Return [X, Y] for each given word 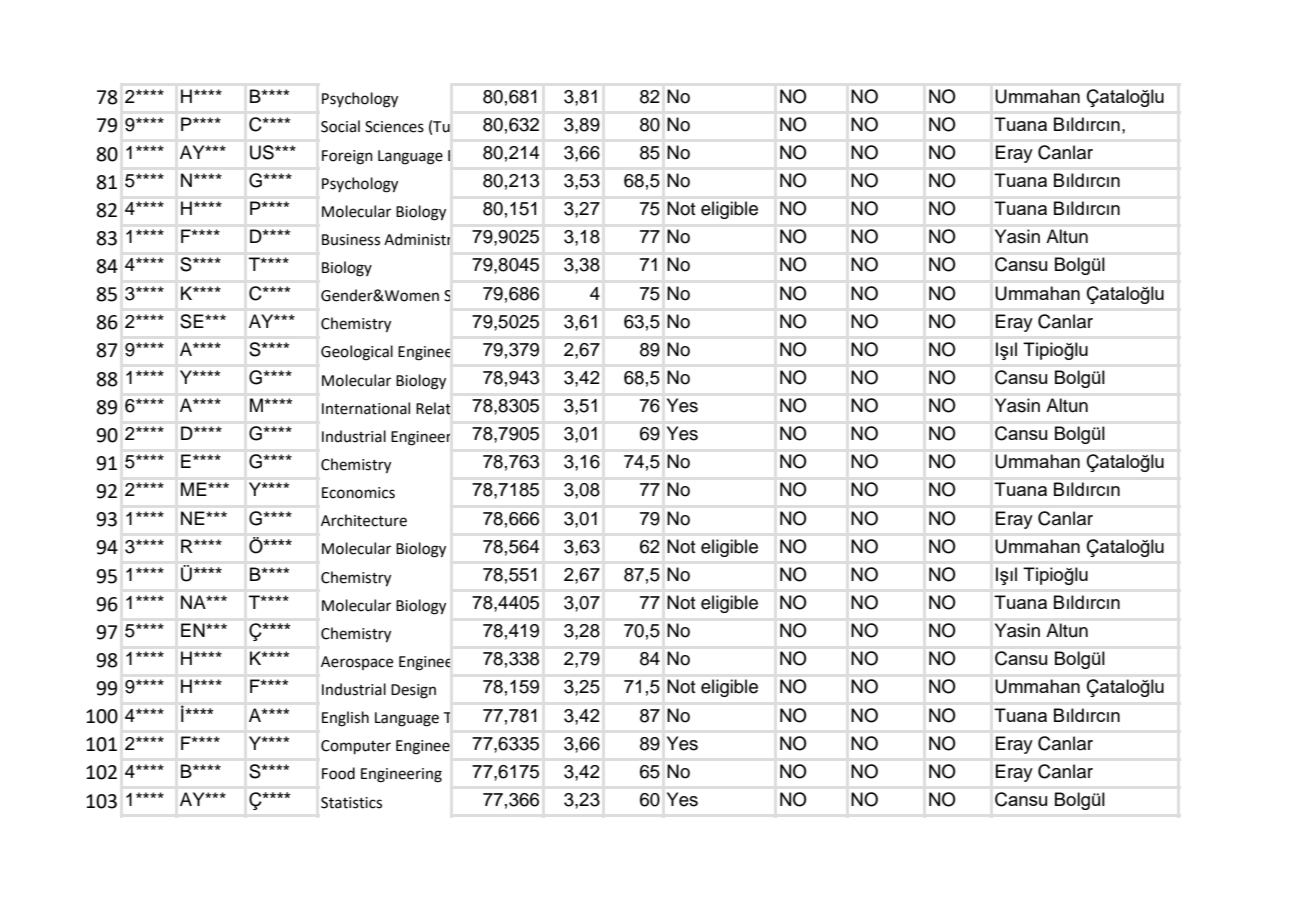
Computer [356, 747]
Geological [357, 353]
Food [338, 773]
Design [413, 691]
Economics [358, 493]
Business [351, 240]
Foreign [347, 157]
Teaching [475, 717]
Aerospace [357, 663]
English [345, 719]
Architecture [364, 520]
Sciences [394, 127]
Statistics [351, 803]
